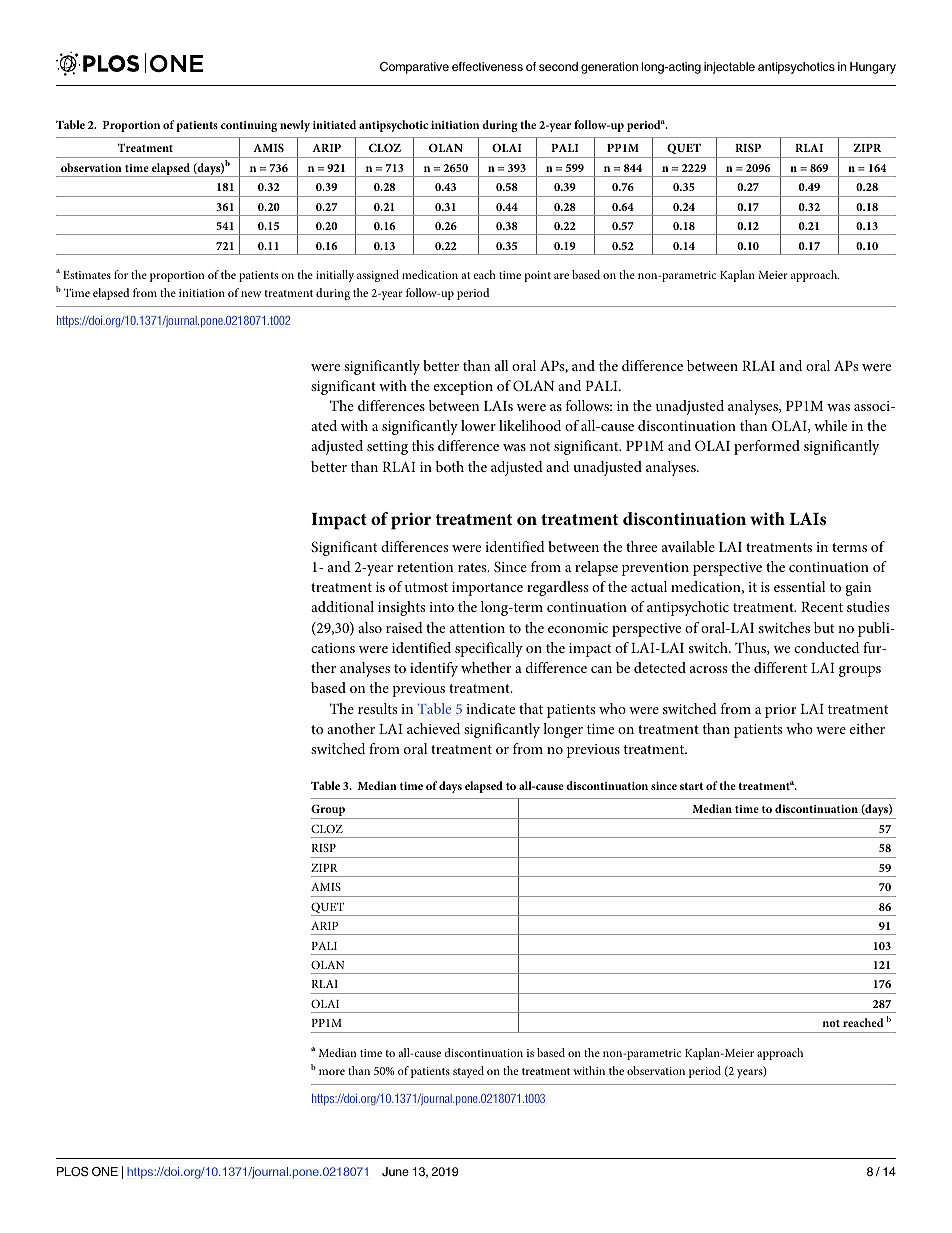  I want to click on PLOS, so click(72, 1172).
